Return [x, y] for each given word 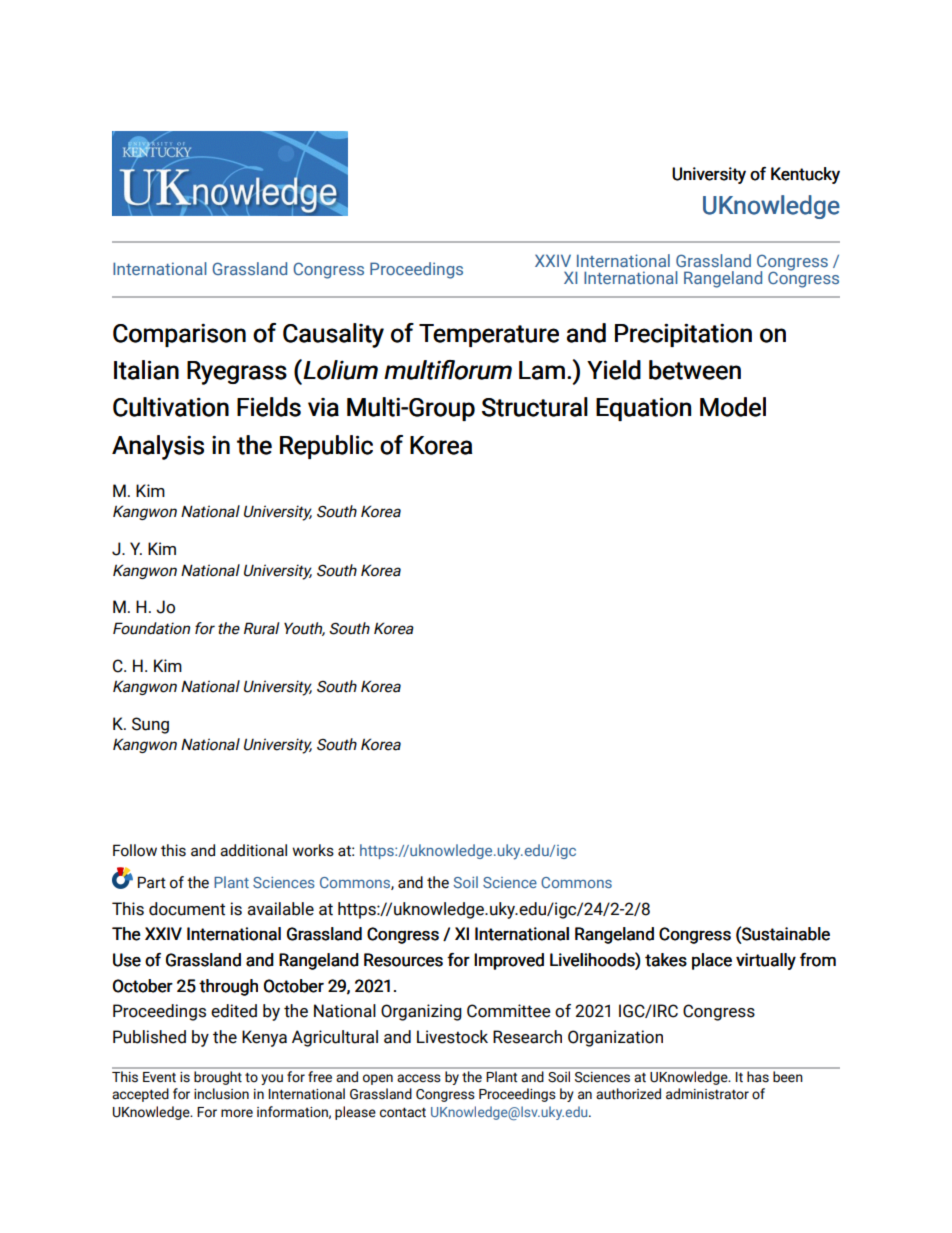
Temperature [489, 335]
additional [253, 850]
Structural [535, 407]
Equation [643, 409]
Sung [150, 725]
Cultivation [171, 407]
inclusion [221, 1094]
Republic [326, 447]
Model [733, 407]
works [313, 850]
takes [666, 960]
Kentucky [805, 175]
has [758, 1076]
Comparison [179, 335]
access [419, 1078]
